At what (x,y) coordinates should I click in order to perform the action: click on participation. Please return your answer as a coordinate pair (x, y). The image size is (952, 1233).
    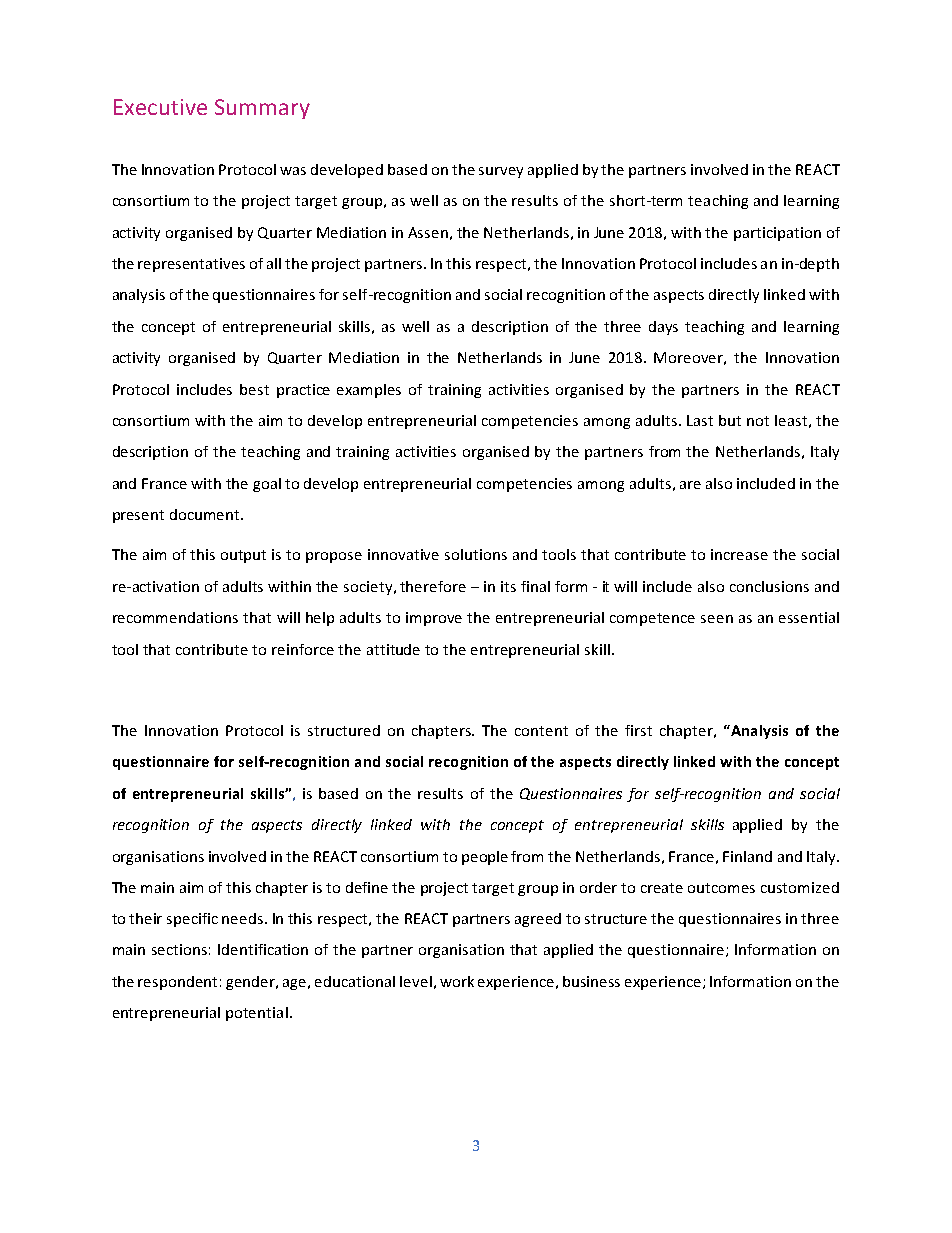
    Looking at the image, I should click on (777, 234).
